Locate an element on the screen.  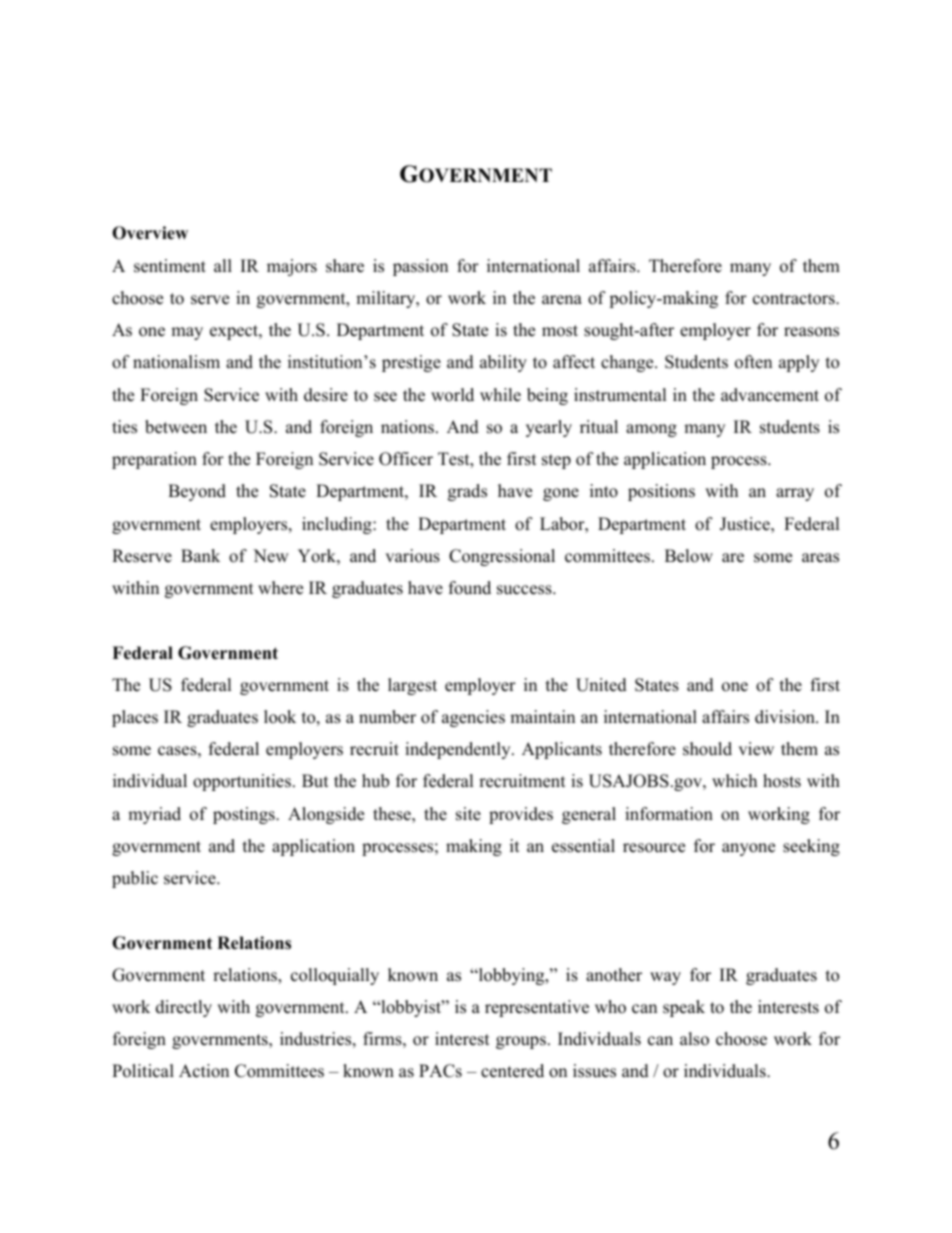
groups is located at coordinates (521, 1042).
